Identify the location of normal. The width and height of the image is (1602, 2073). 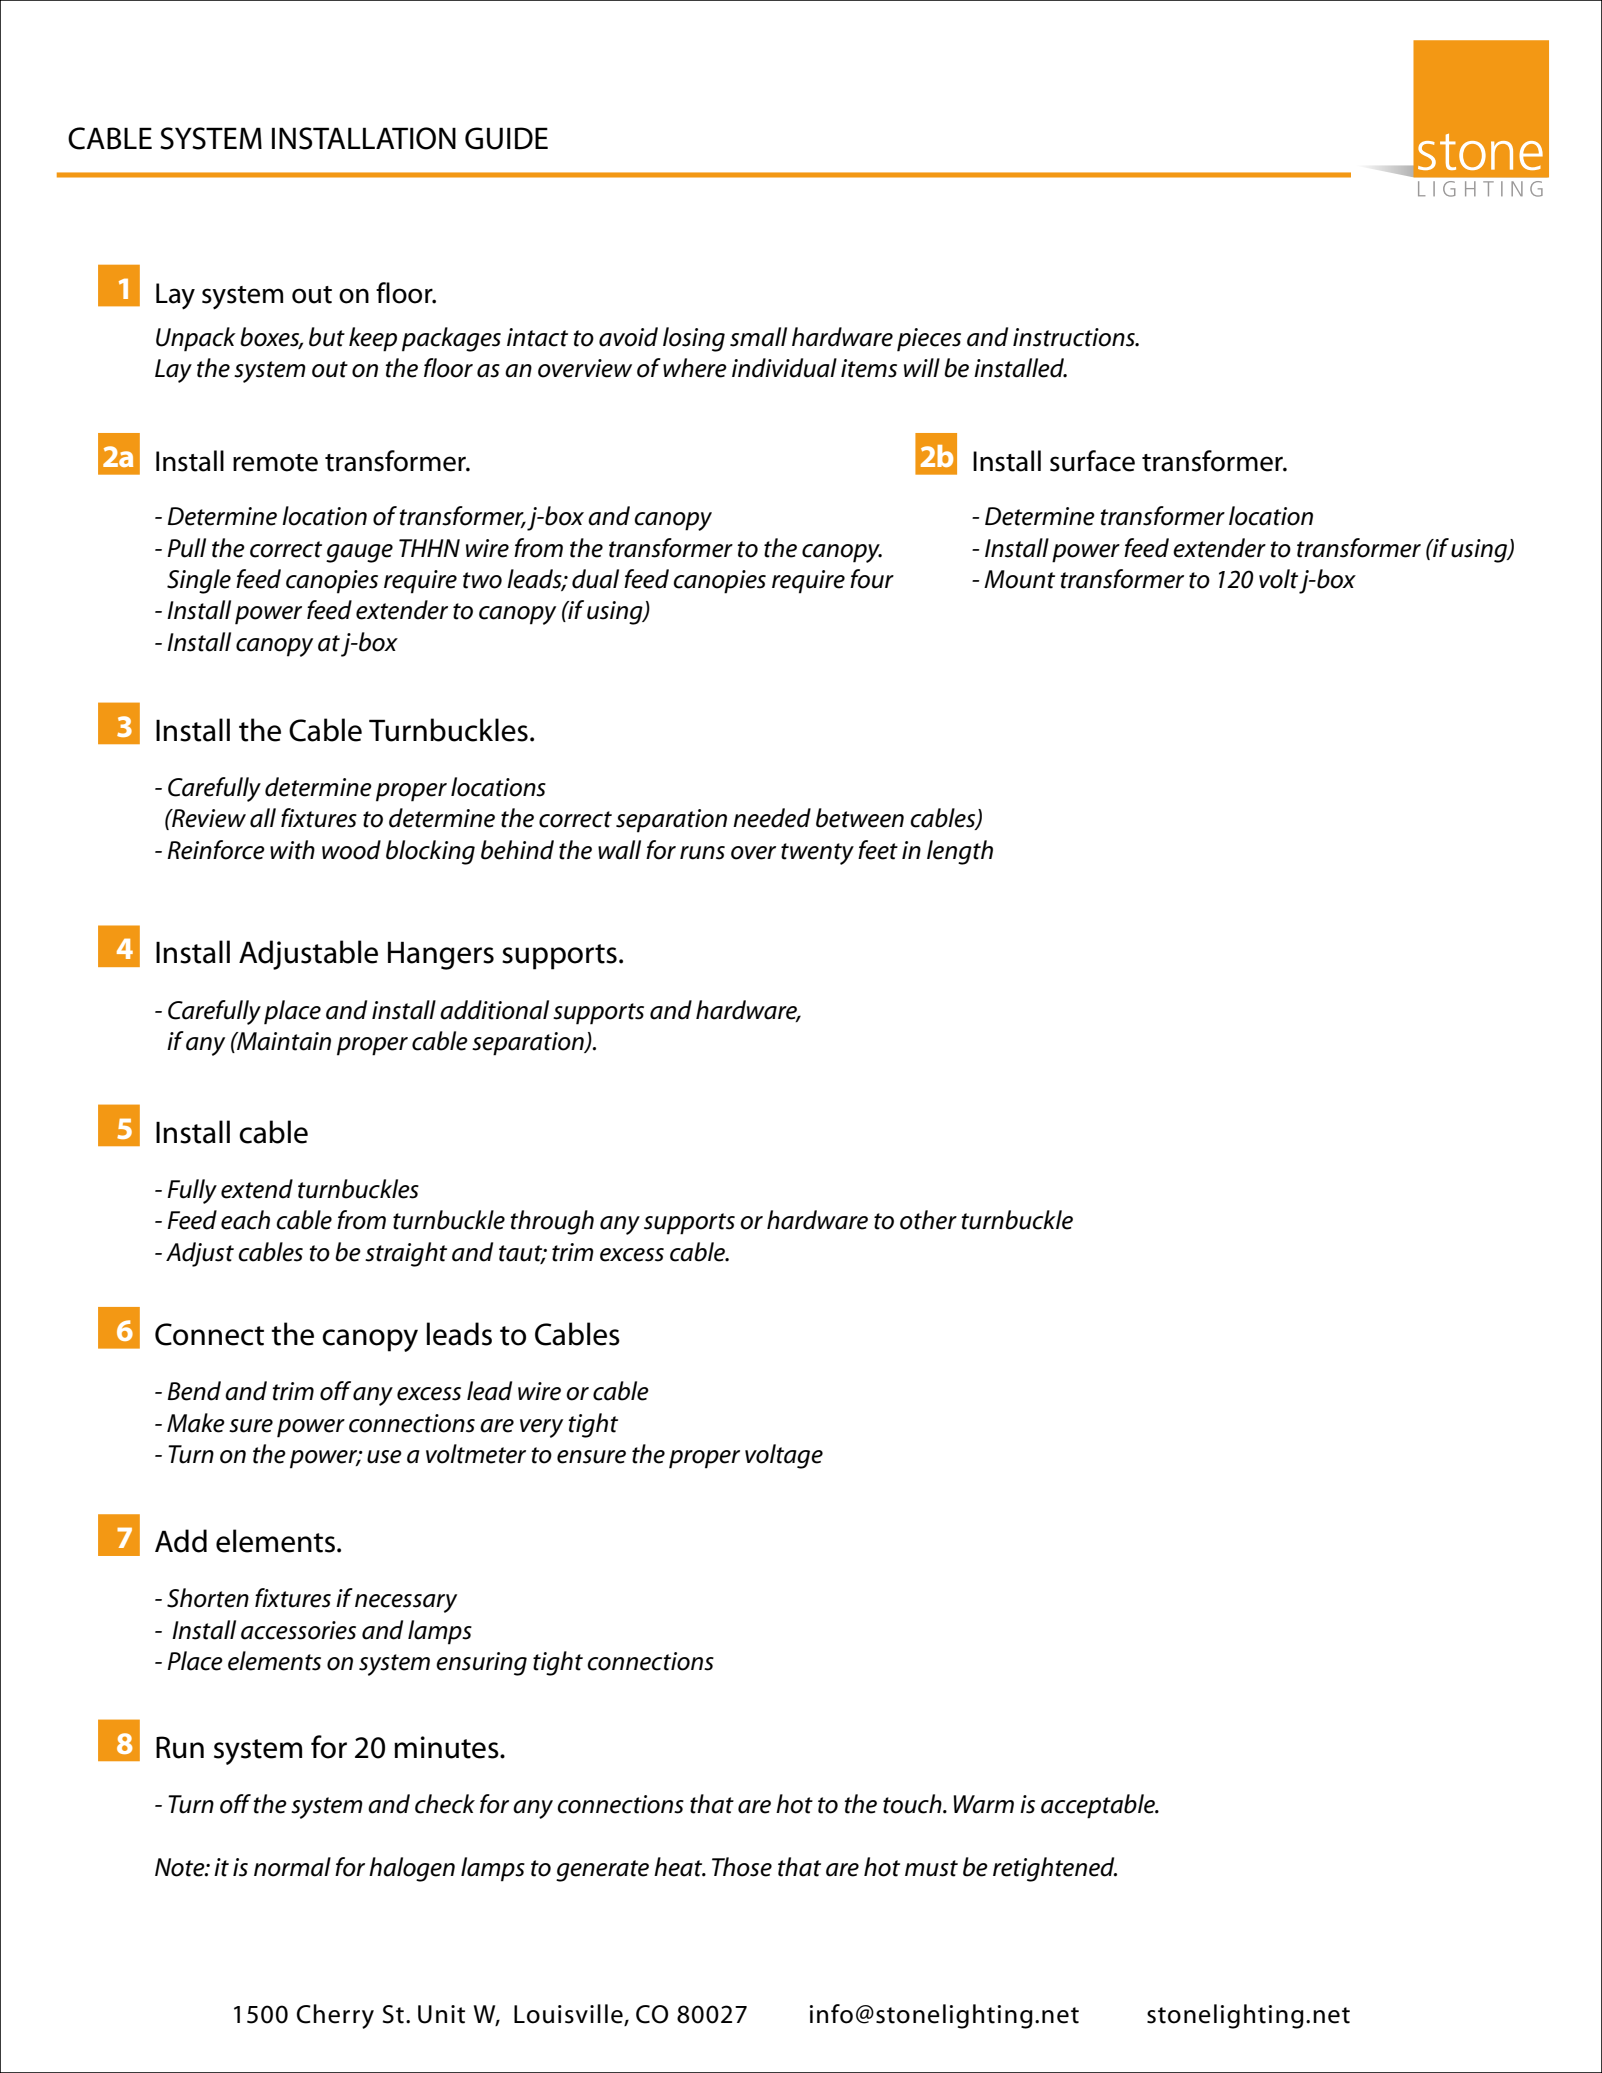
(292, 1867).
